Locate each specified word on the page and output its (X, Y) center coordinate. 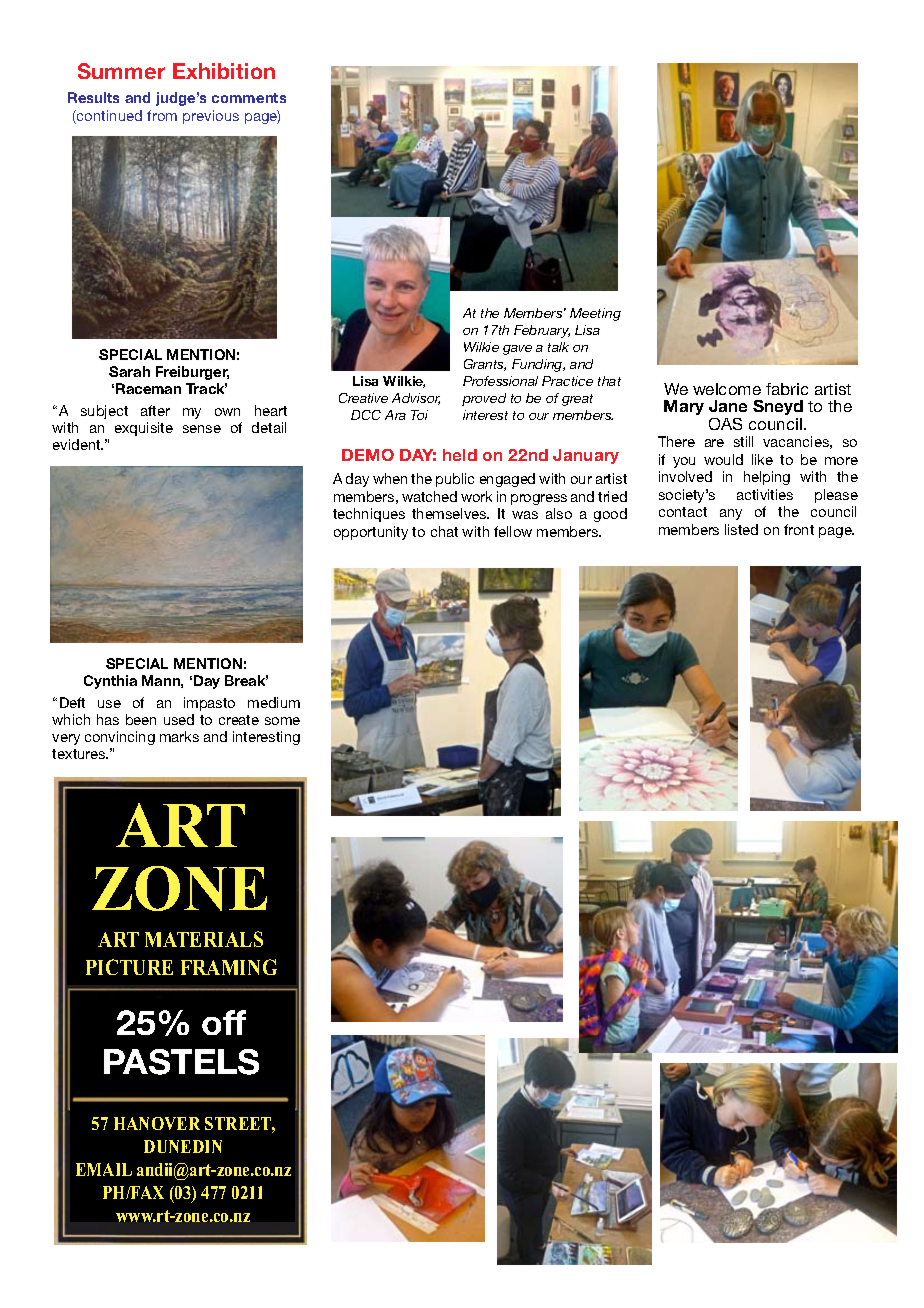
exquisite (144, 429)
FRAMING (229, 967)
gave (517, 350)
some (282, 721)
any (731, 514)
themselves (450, 513)
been (141, 719)
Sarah (129, 371)
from (162, 115)
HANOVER (157, 1123)
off (224, 1022)
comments (249, 98)
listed (741, 529)
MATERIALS (204, 939)
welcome (727, 389)
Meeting (595, 314)
